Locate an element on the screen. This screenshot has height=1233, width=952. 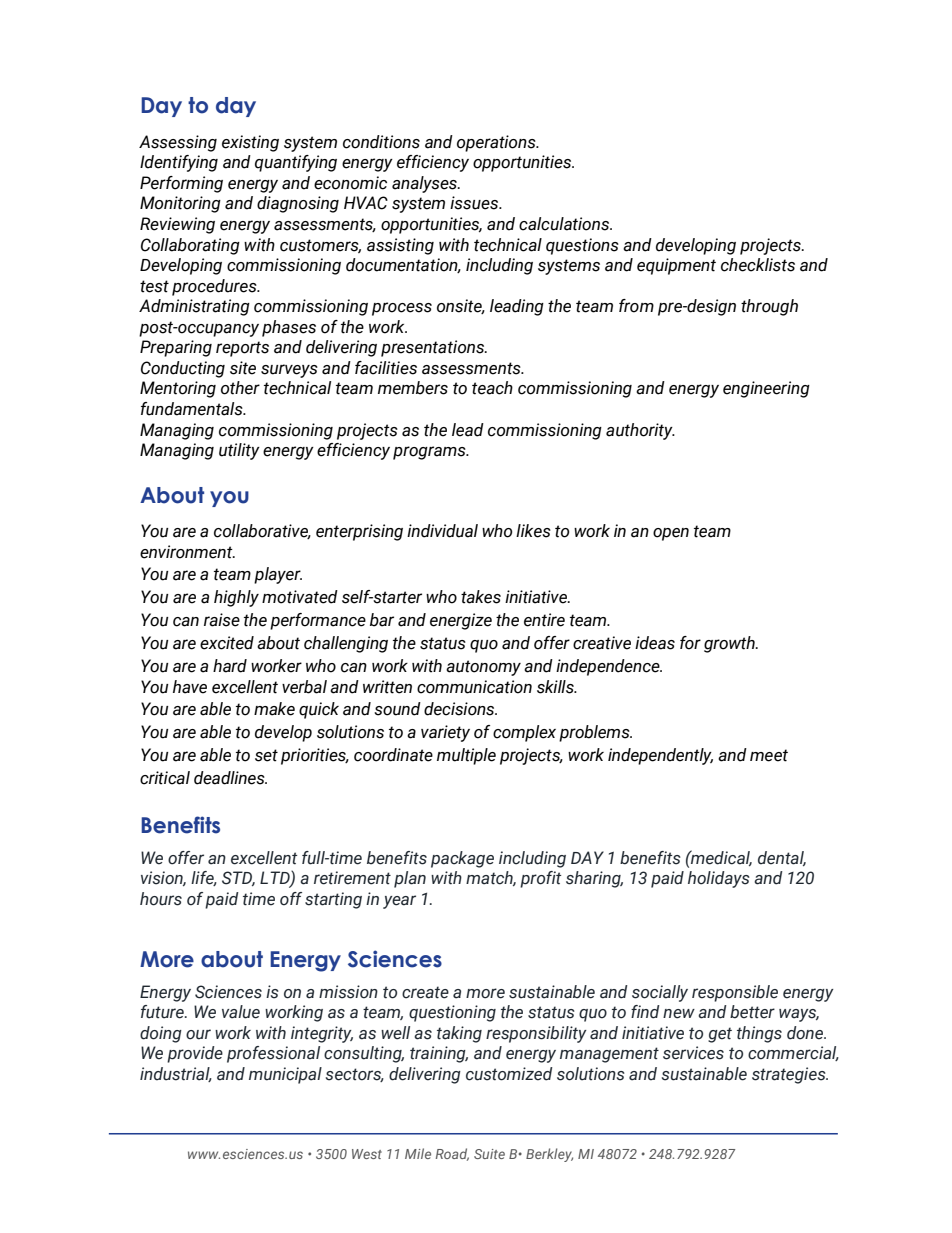
Suite is located at coordinates (489, 1154).
